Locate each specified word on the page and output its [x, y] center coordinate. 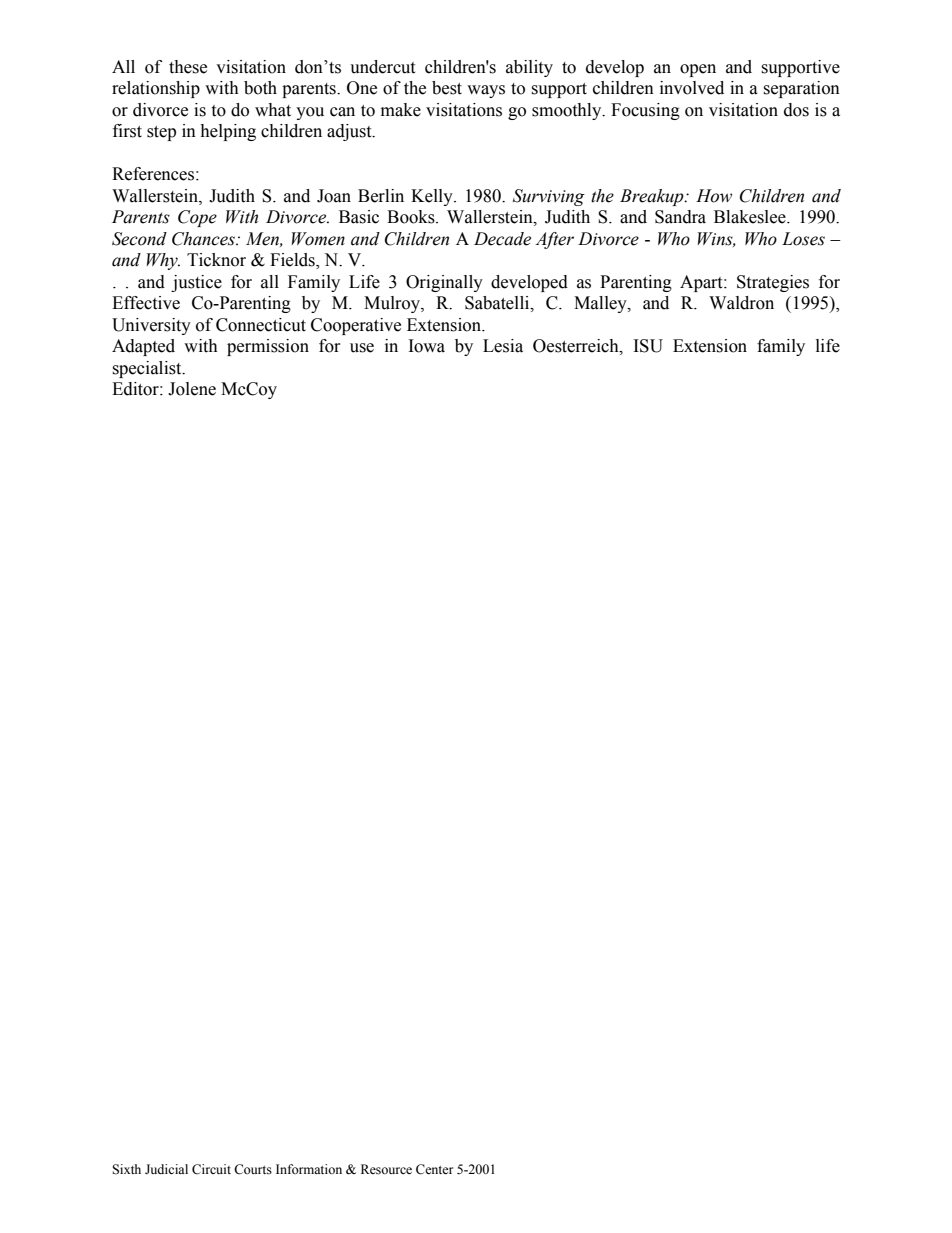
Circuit [211, 1169]
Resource [386, 1169]
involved [692, 88]
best [447, 88]
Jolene [192, 389]
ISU [648, 346]
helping [228, 132]
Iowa [427, 346]
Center [434, 1169]
